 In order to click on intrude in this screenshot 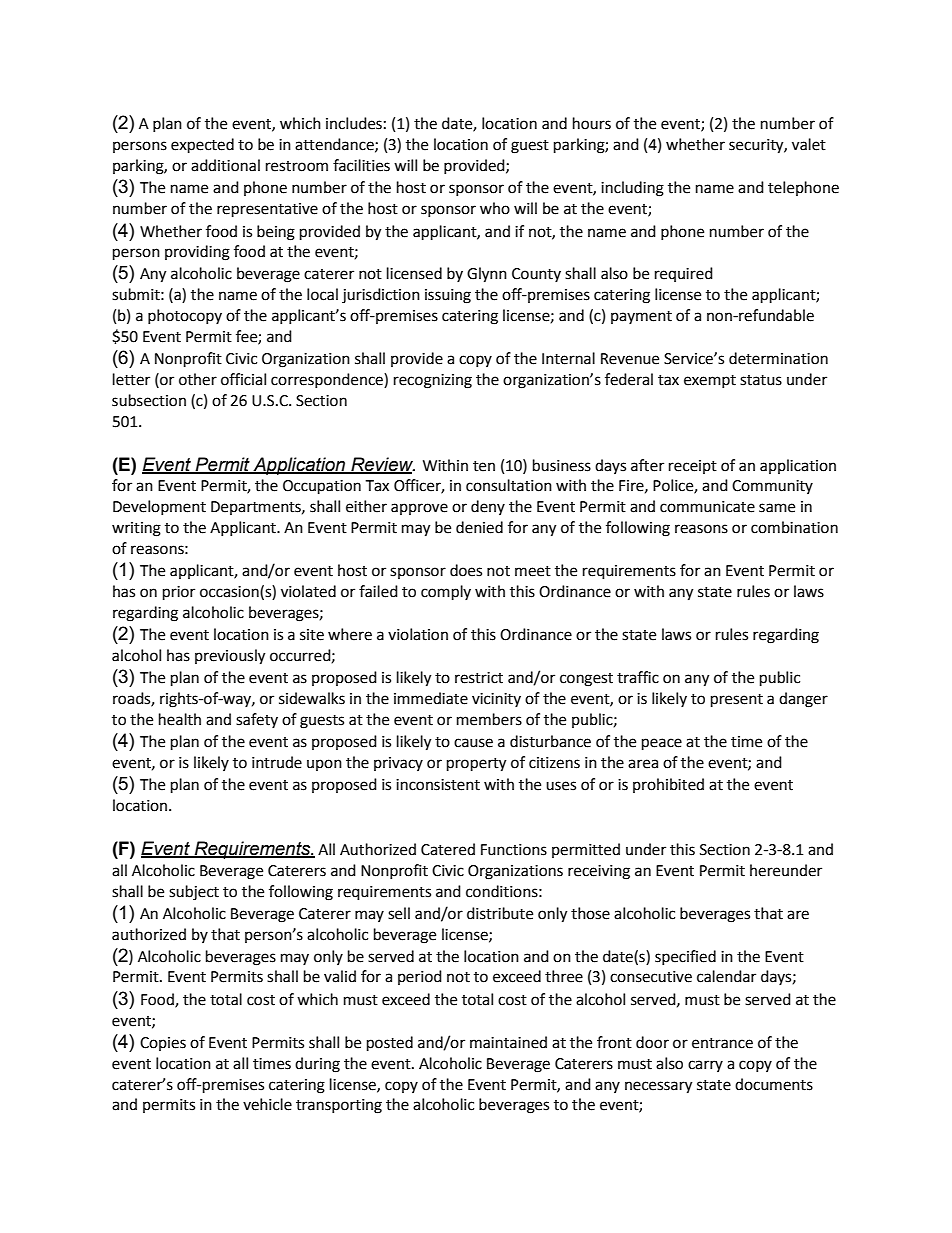, I will do `click(277, 762)`.
